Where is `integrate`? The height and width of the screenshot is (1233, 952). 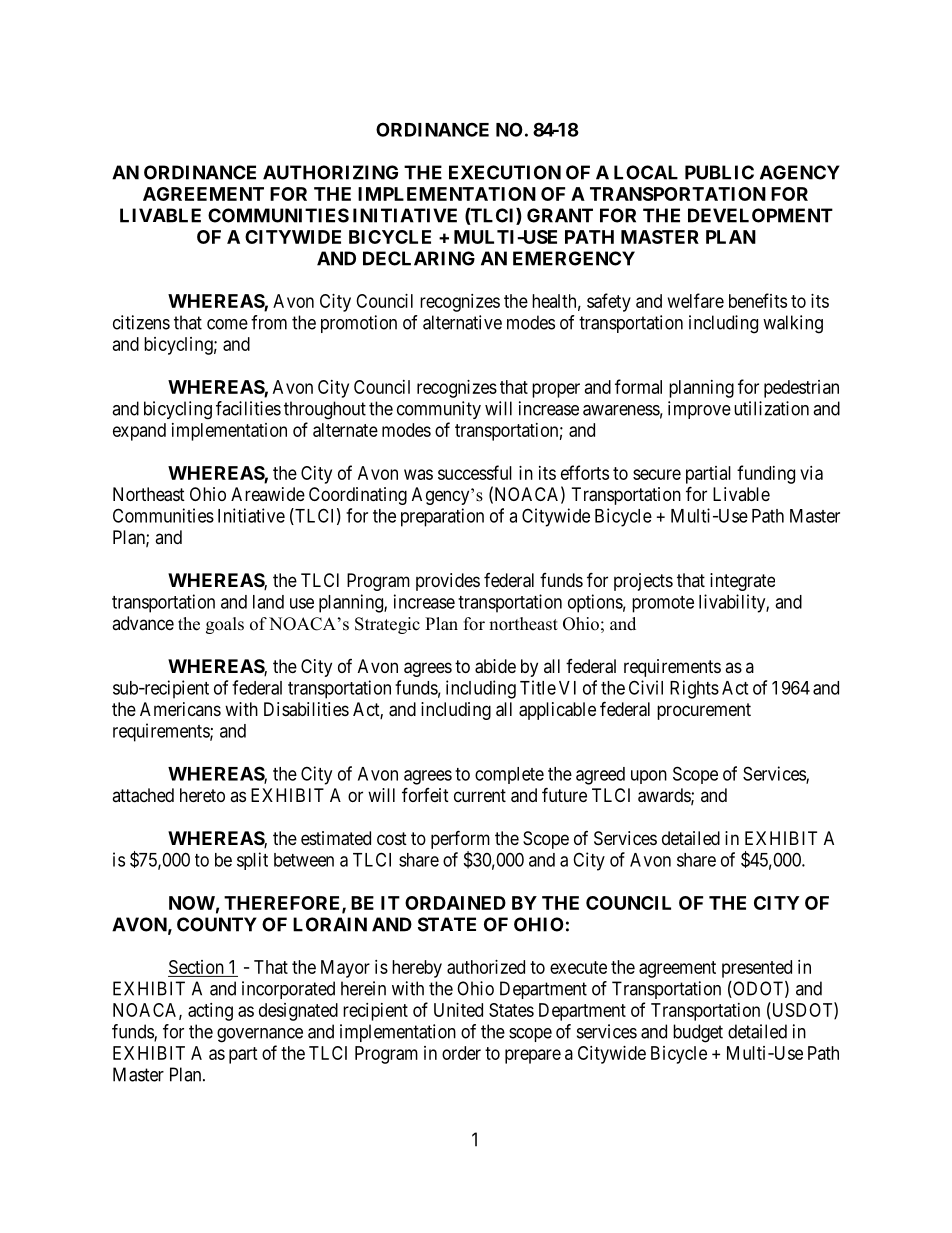
integrate is located at coordinates (742, 582).
